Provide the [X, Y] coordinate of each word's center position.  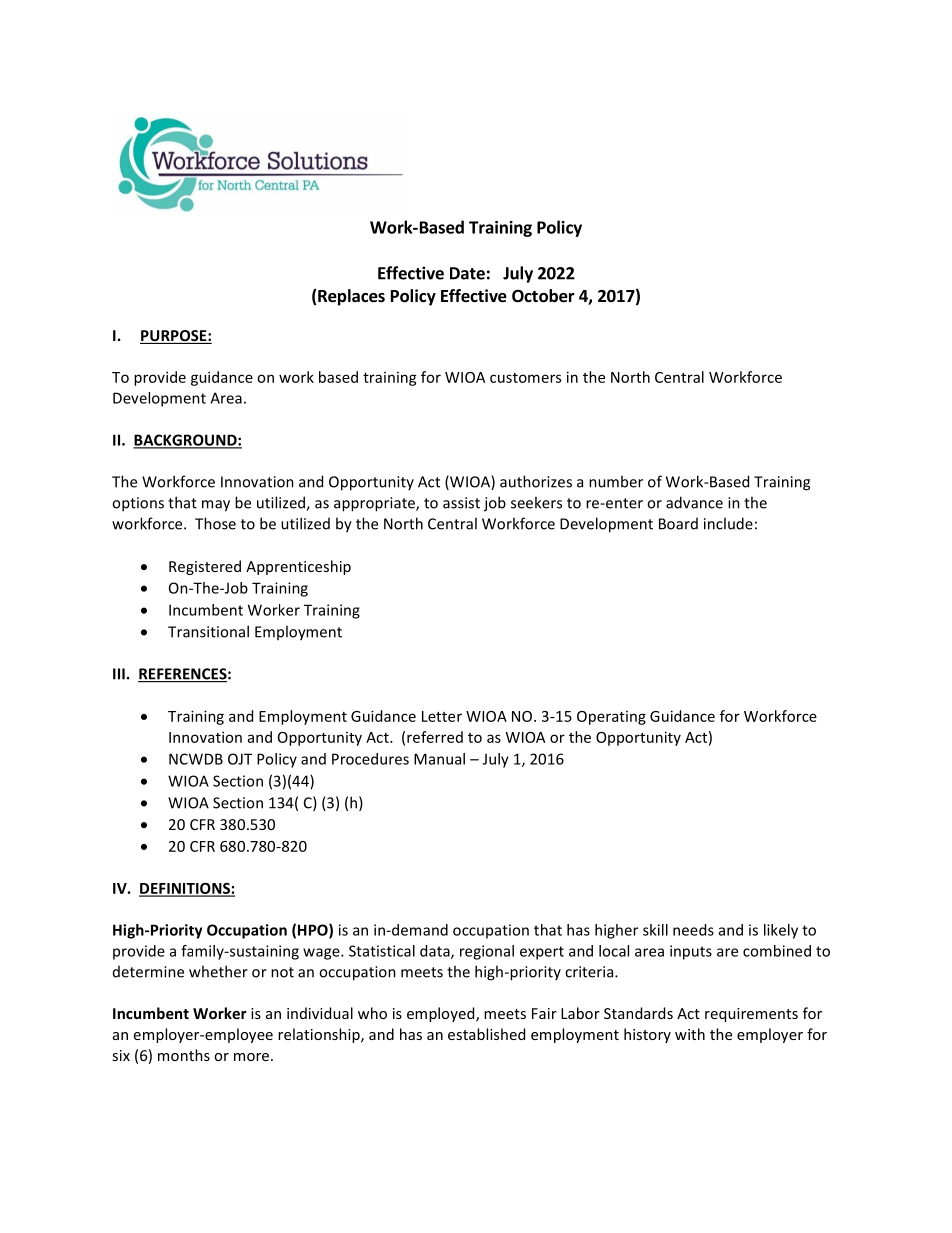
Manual [439, 759]
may [216, 506]
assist [461, 503]
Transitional [208, 631]
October [543, 296]
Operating [611, 718]
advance [694, 502]
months [184, 1055]
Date [467, 273]
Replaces [351, 297]
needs [693, 930]
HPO [314, 931]
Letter [442, 716]
